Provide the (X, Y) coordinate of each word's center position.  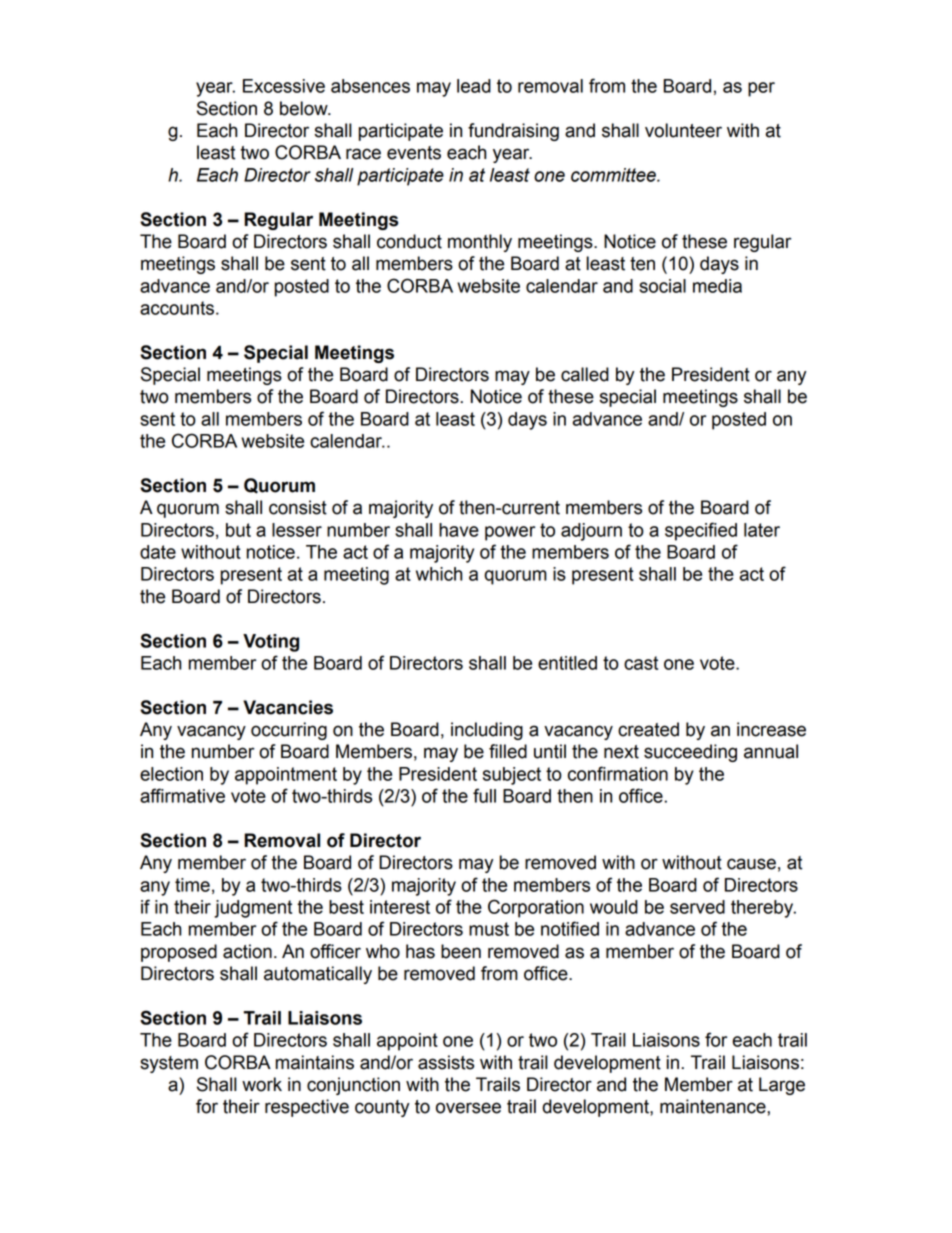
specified (701, 531)
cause (751, 864)
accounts (177, 308)
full (484, 795)
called (585, 374)
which (439, 574)
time (192, 885)
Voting (271, 643)
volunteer (683, 130)
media (717, 286)
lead (474, 86)
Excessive (284, 86)
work (262, 1084)
